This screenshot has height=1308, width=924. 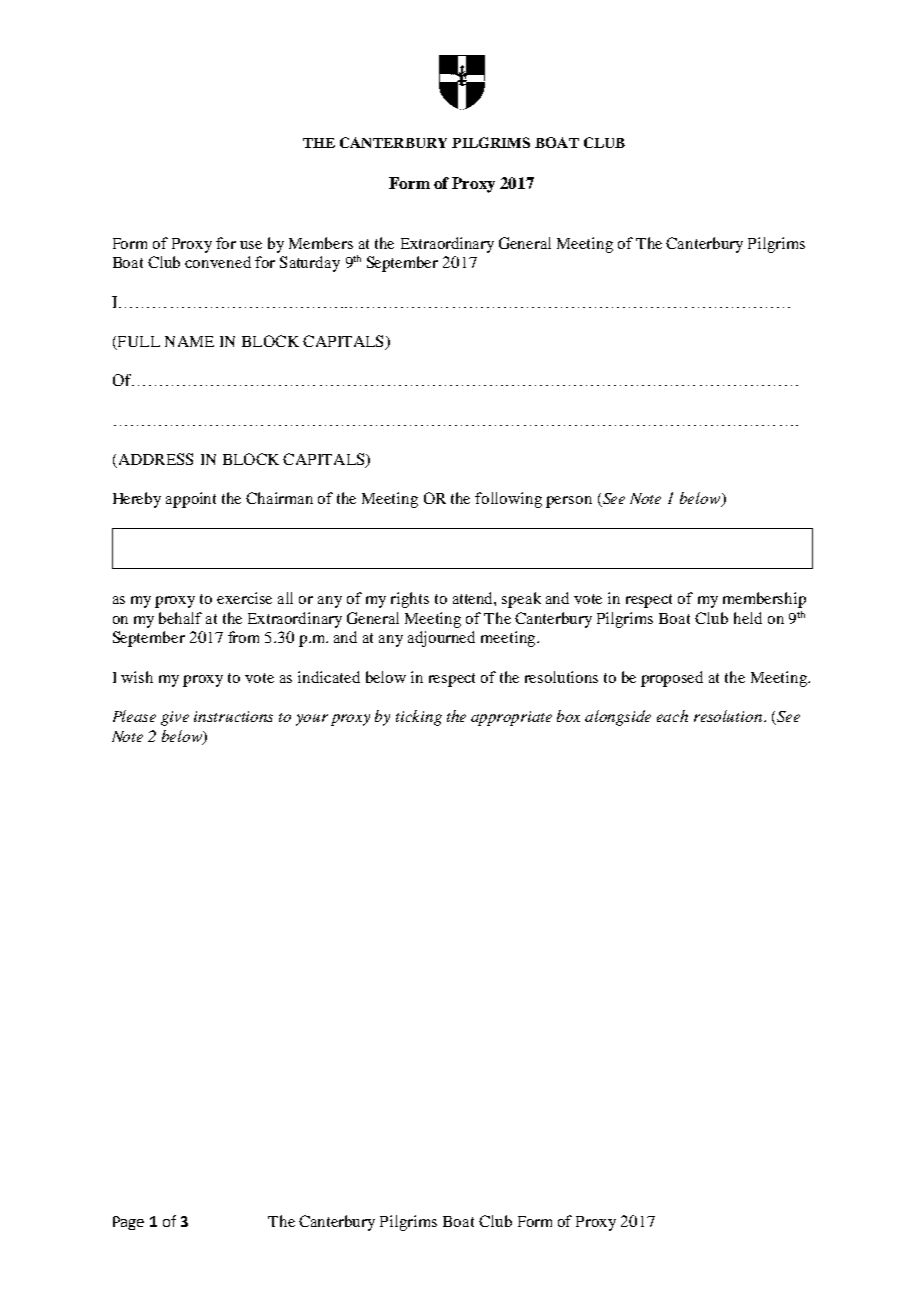 I want to click on give, so click(x=175, y=718).
